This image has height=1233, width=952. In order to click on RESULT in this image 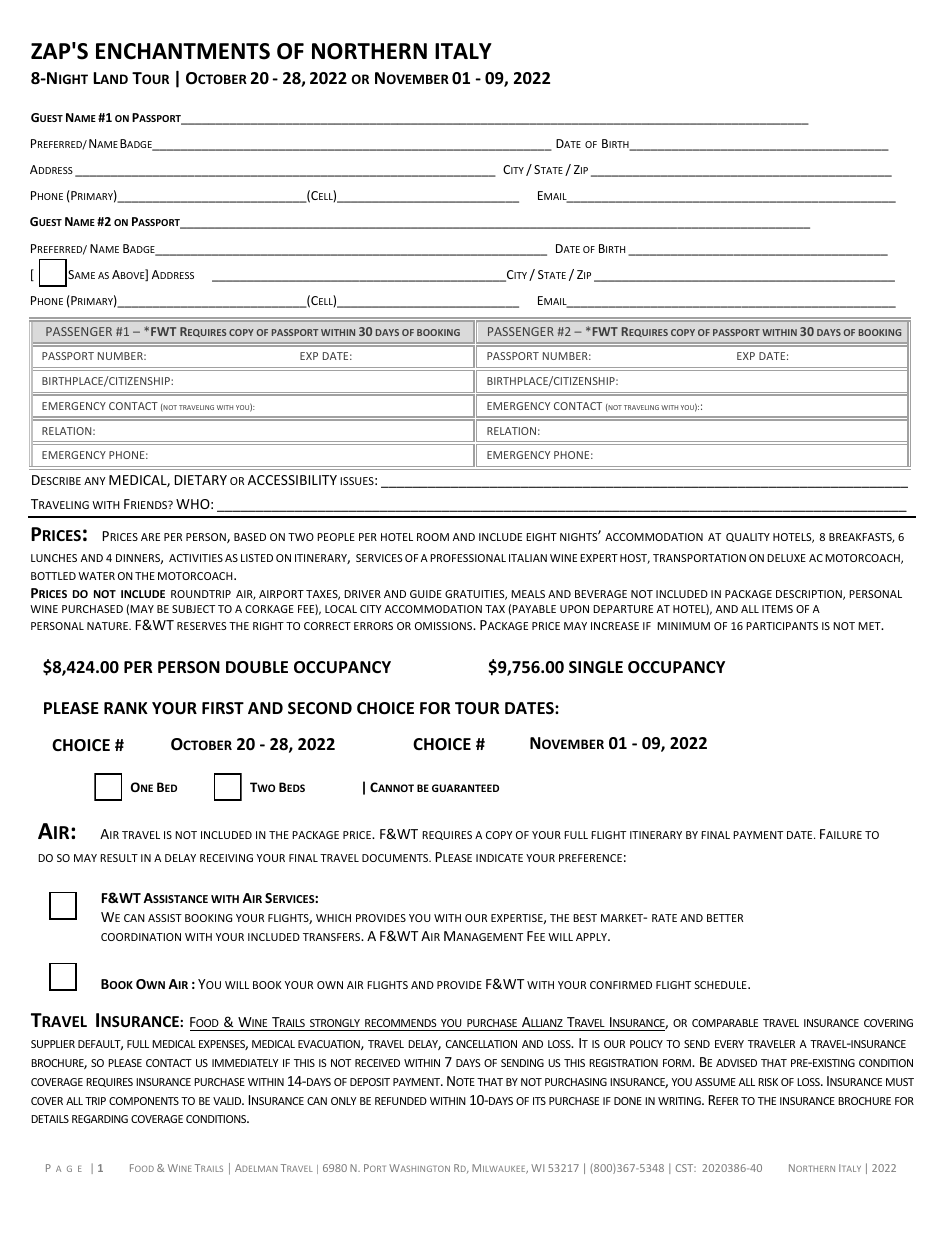, I will do `click(119, 858)`.
